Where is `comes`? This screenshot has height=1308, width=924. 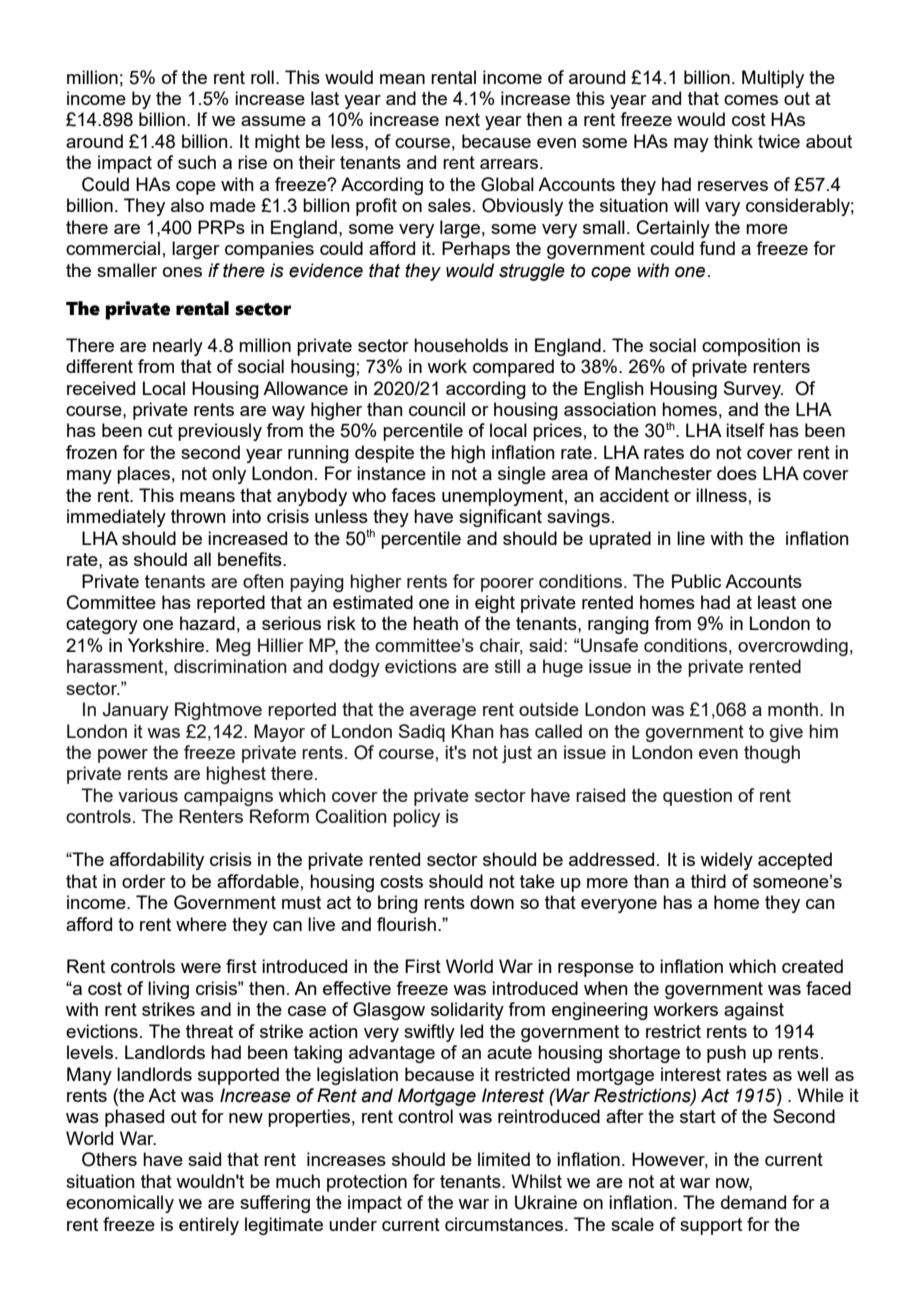 comes is located at coordinates (751, 100).
